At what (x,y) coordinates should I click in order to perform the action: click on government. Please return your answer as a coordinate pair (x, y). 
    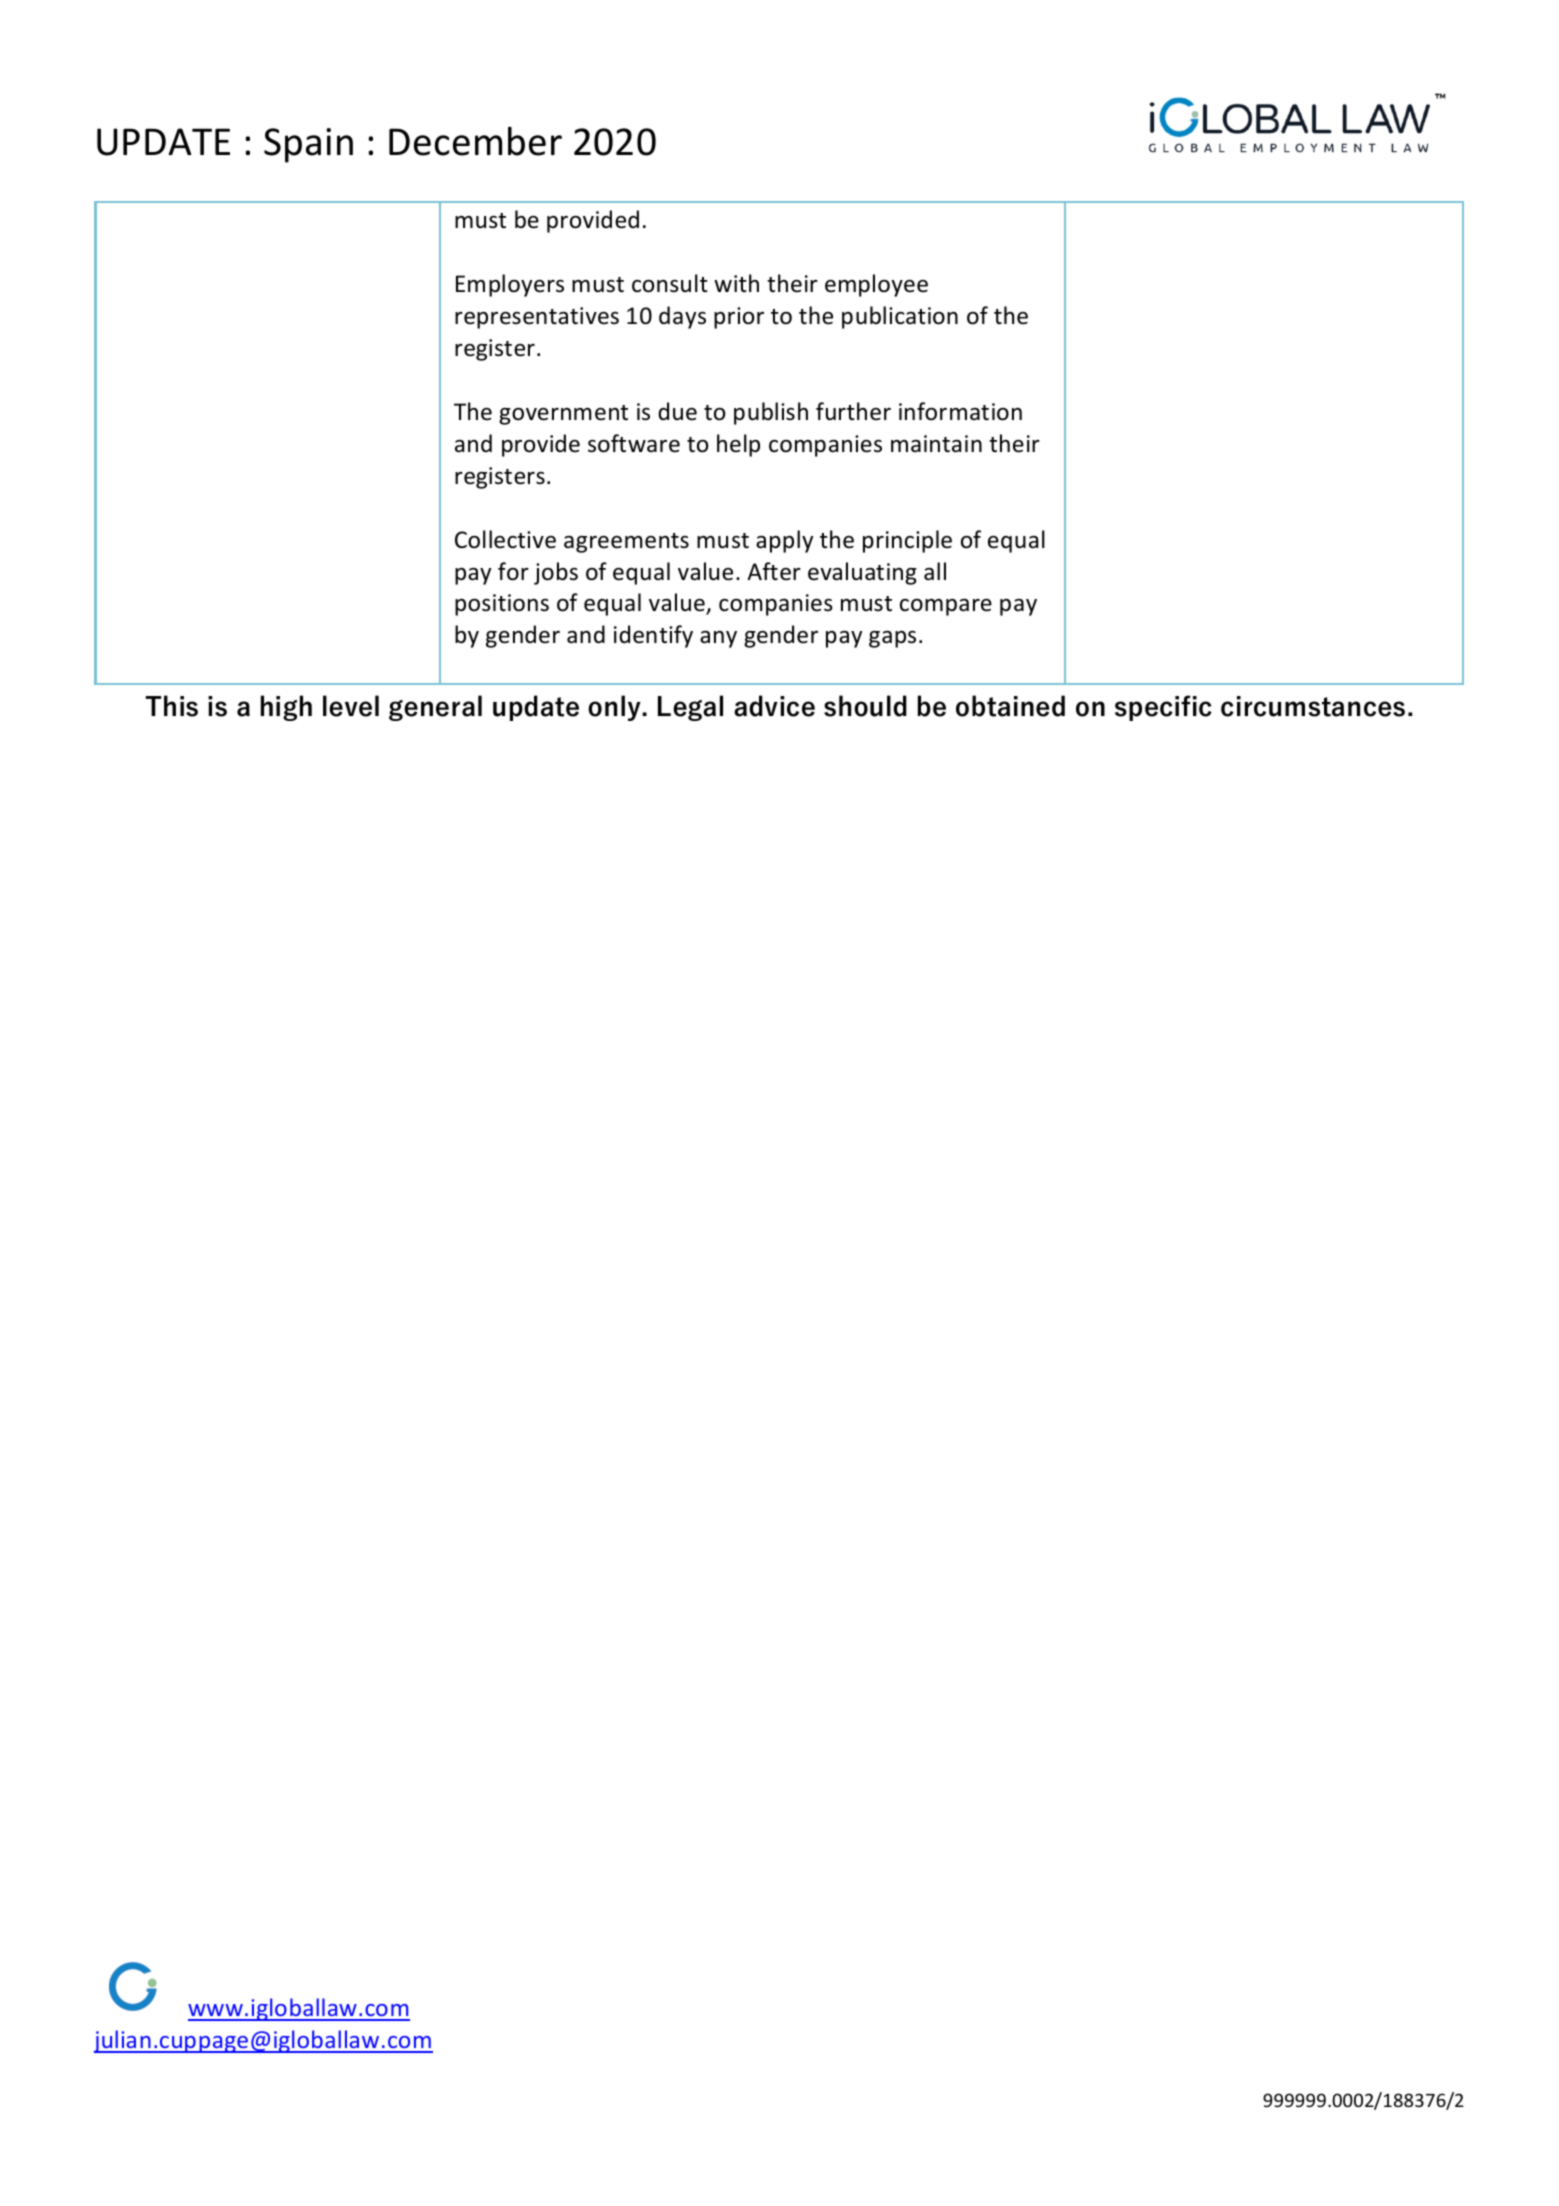
    Looking at the image, I should click on (563, 415).
